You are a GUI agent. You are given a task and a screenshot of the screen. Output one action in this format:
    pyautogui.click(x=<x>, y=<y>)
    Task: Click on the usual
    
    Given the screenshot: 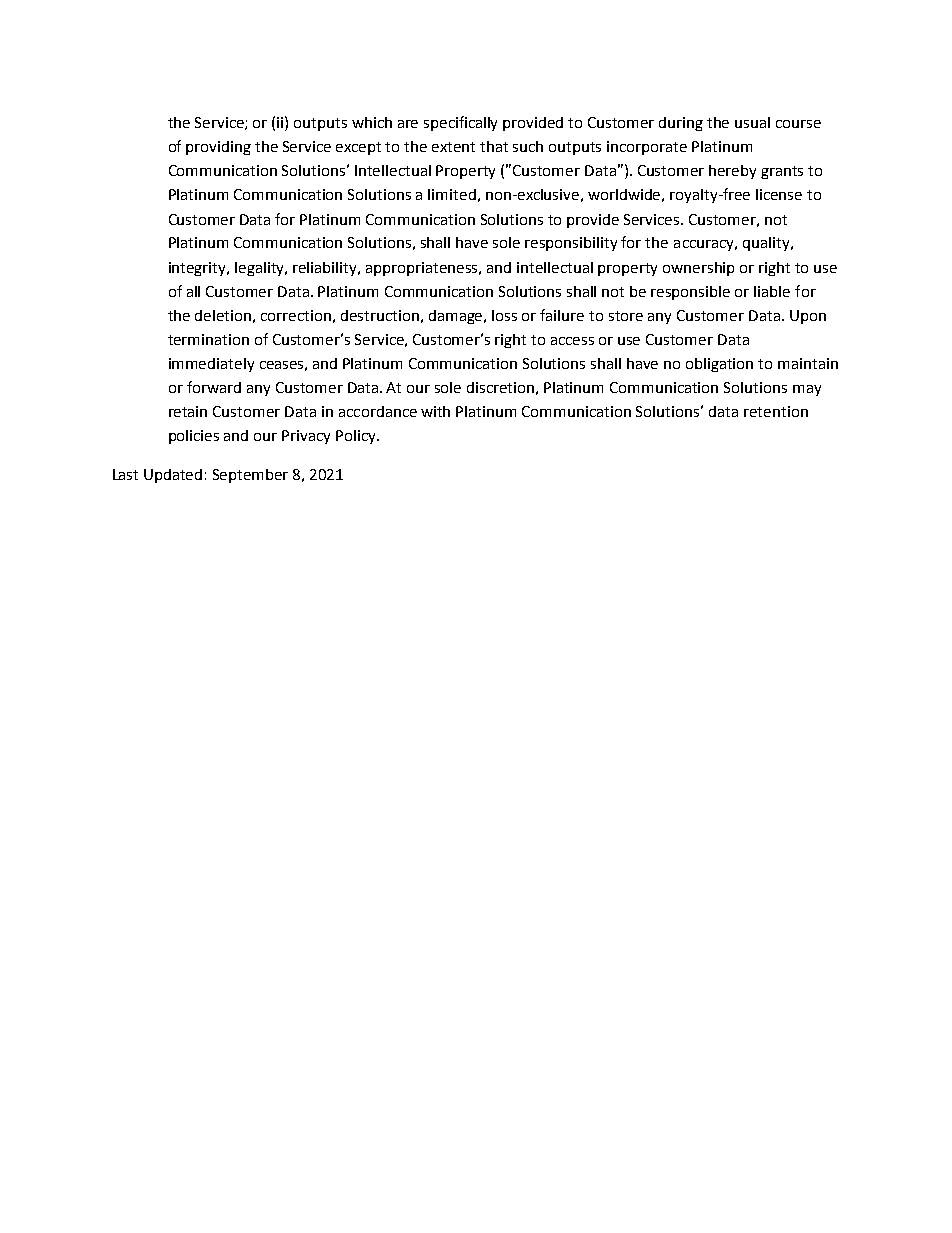 What is the action you would take?
    pyautogui.click(x=752, y=122)
